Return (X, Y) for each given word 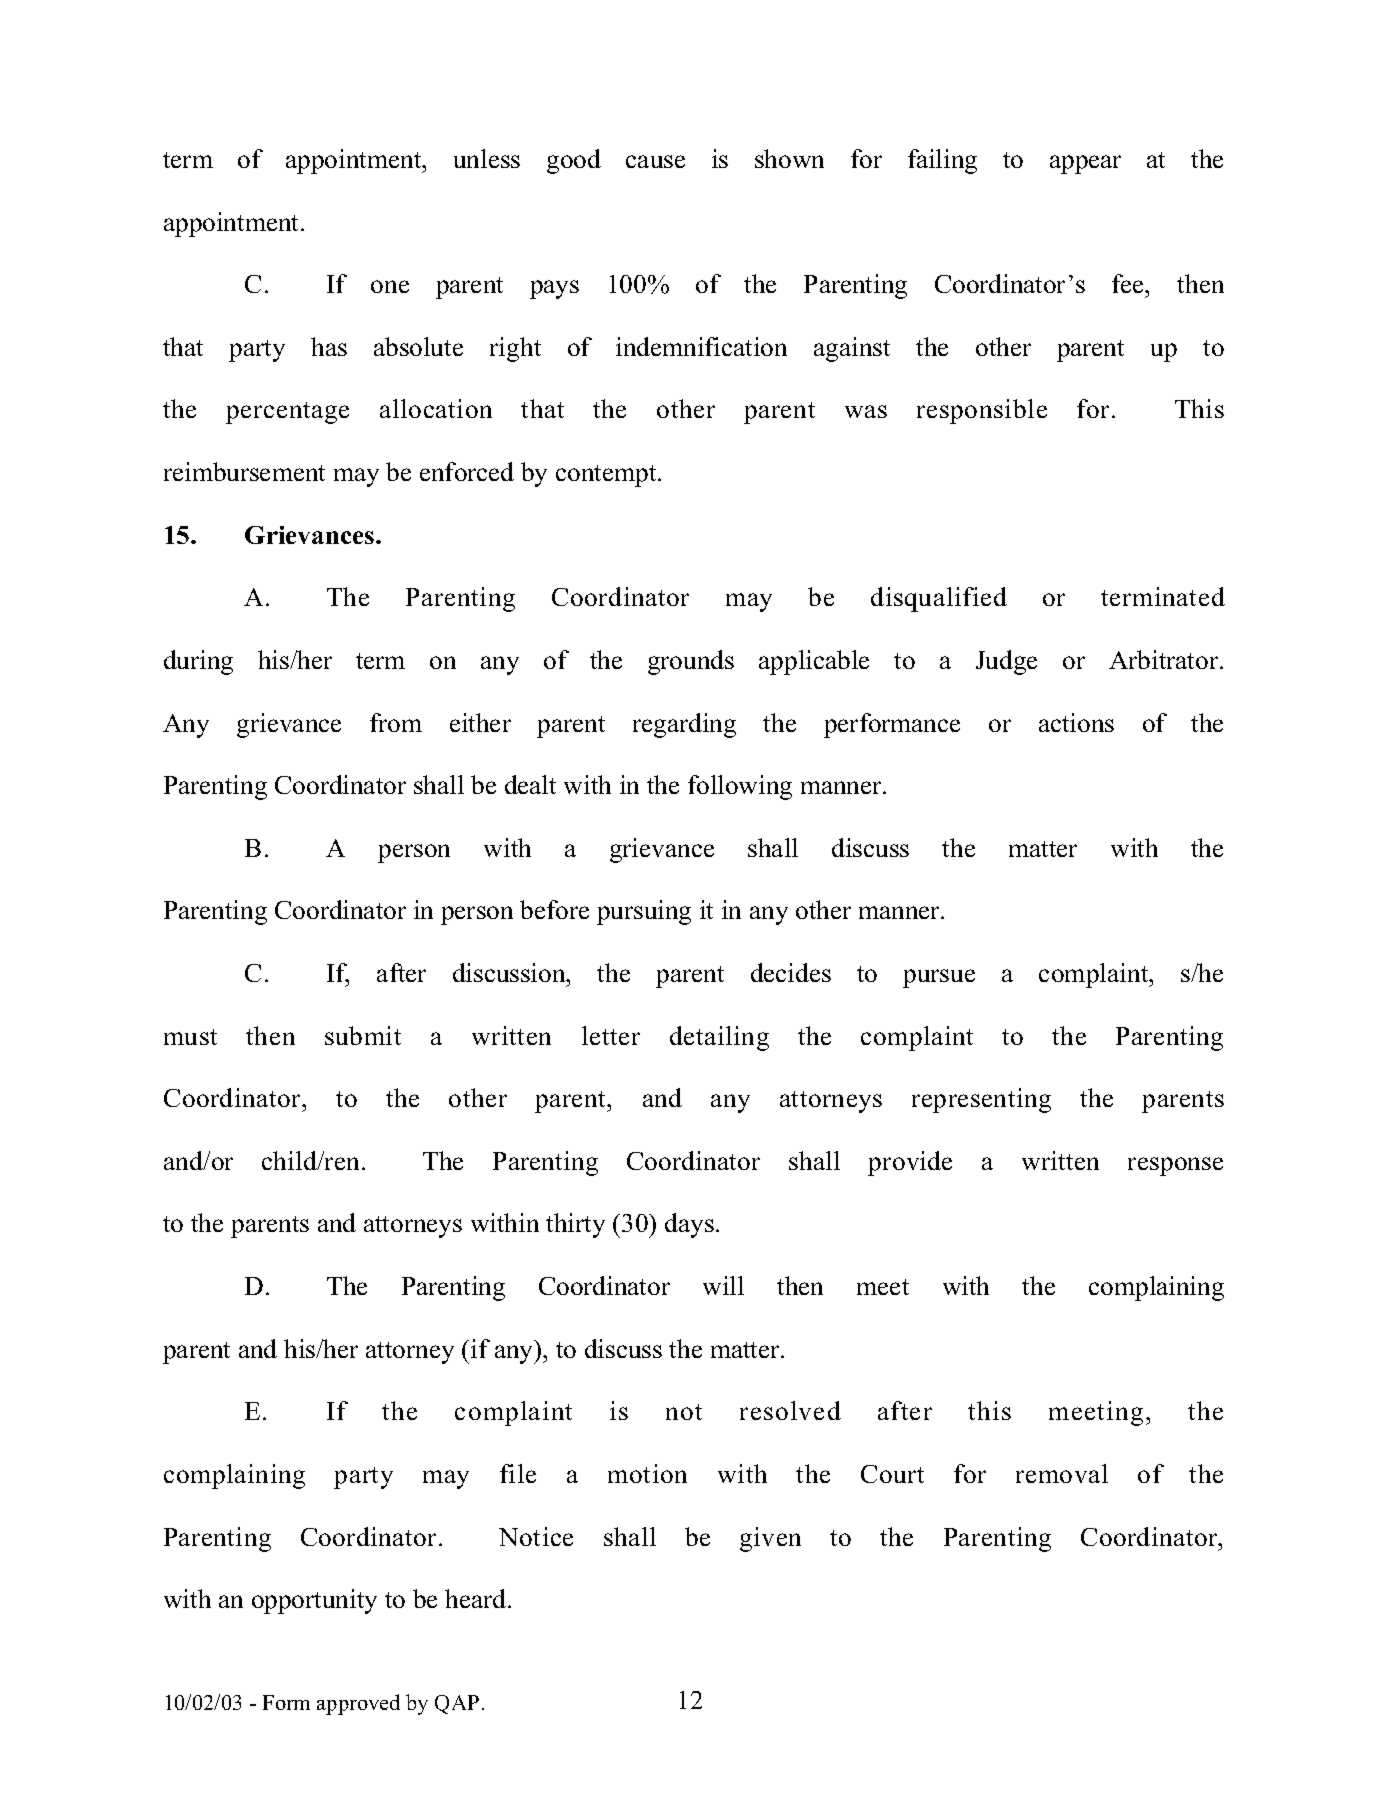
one (390, 286)
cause (655, 161)
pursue (939, 978)
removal (1062, 1473)
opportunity (314, 1601)
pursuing (644, 912)
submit (363, 1035)
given (770, 1539)
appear (1085, 164)
